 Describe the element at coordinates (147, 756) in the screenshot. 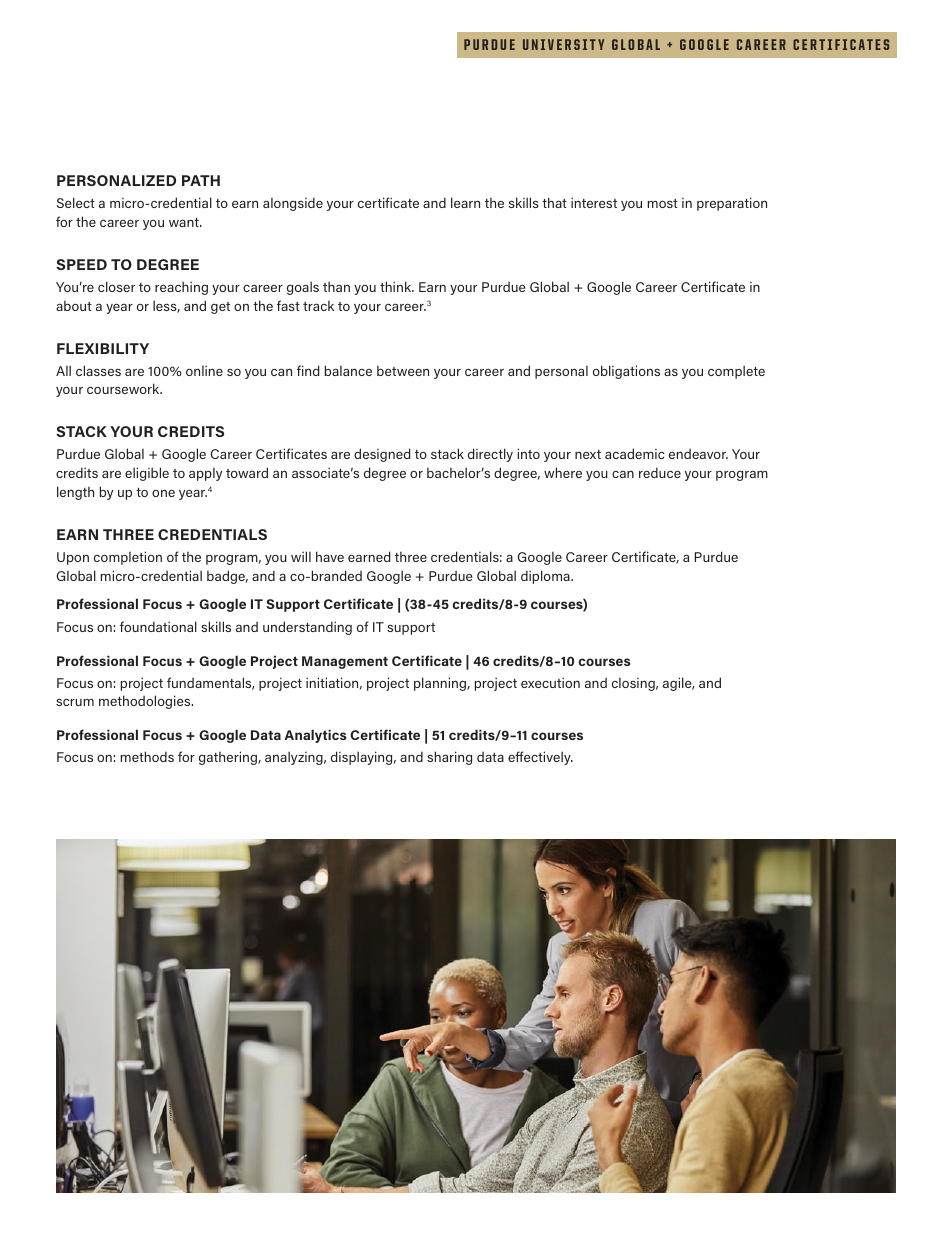

I see `methods` at that location.
